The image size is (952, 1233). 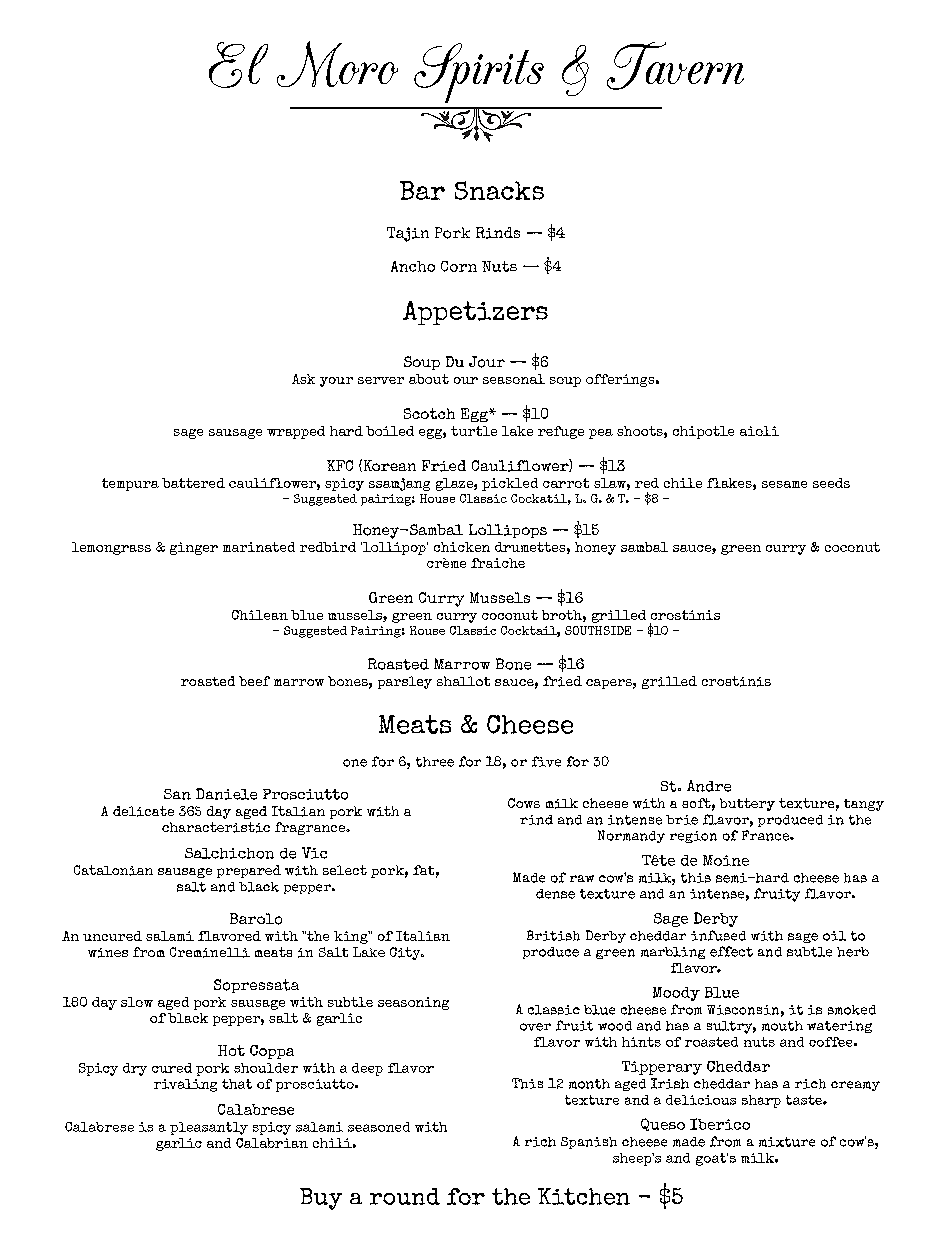 I want to click on Tavern, so click(x=675, y=66).
